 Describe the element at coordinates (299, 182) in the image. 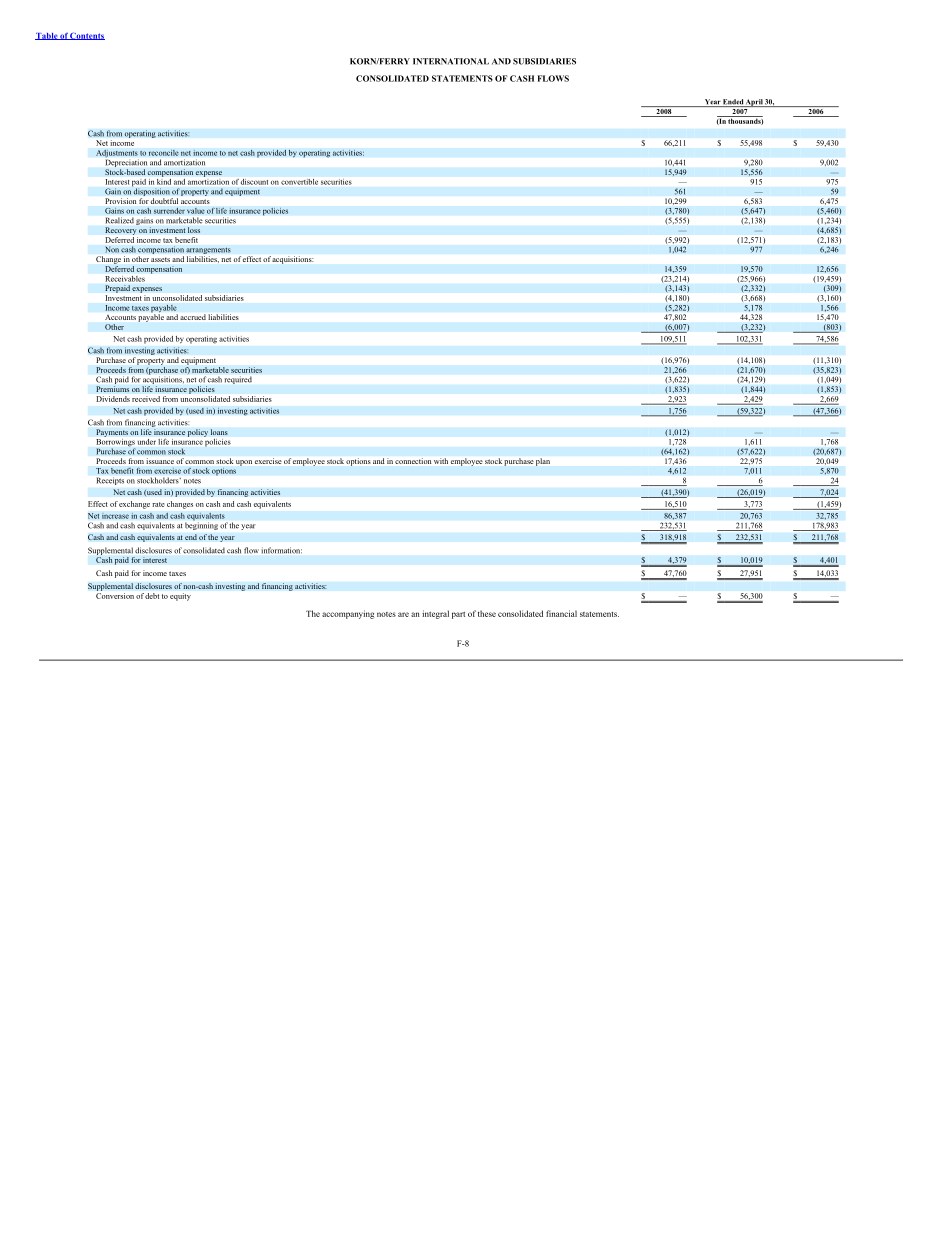

I see `convertible` at that location.
